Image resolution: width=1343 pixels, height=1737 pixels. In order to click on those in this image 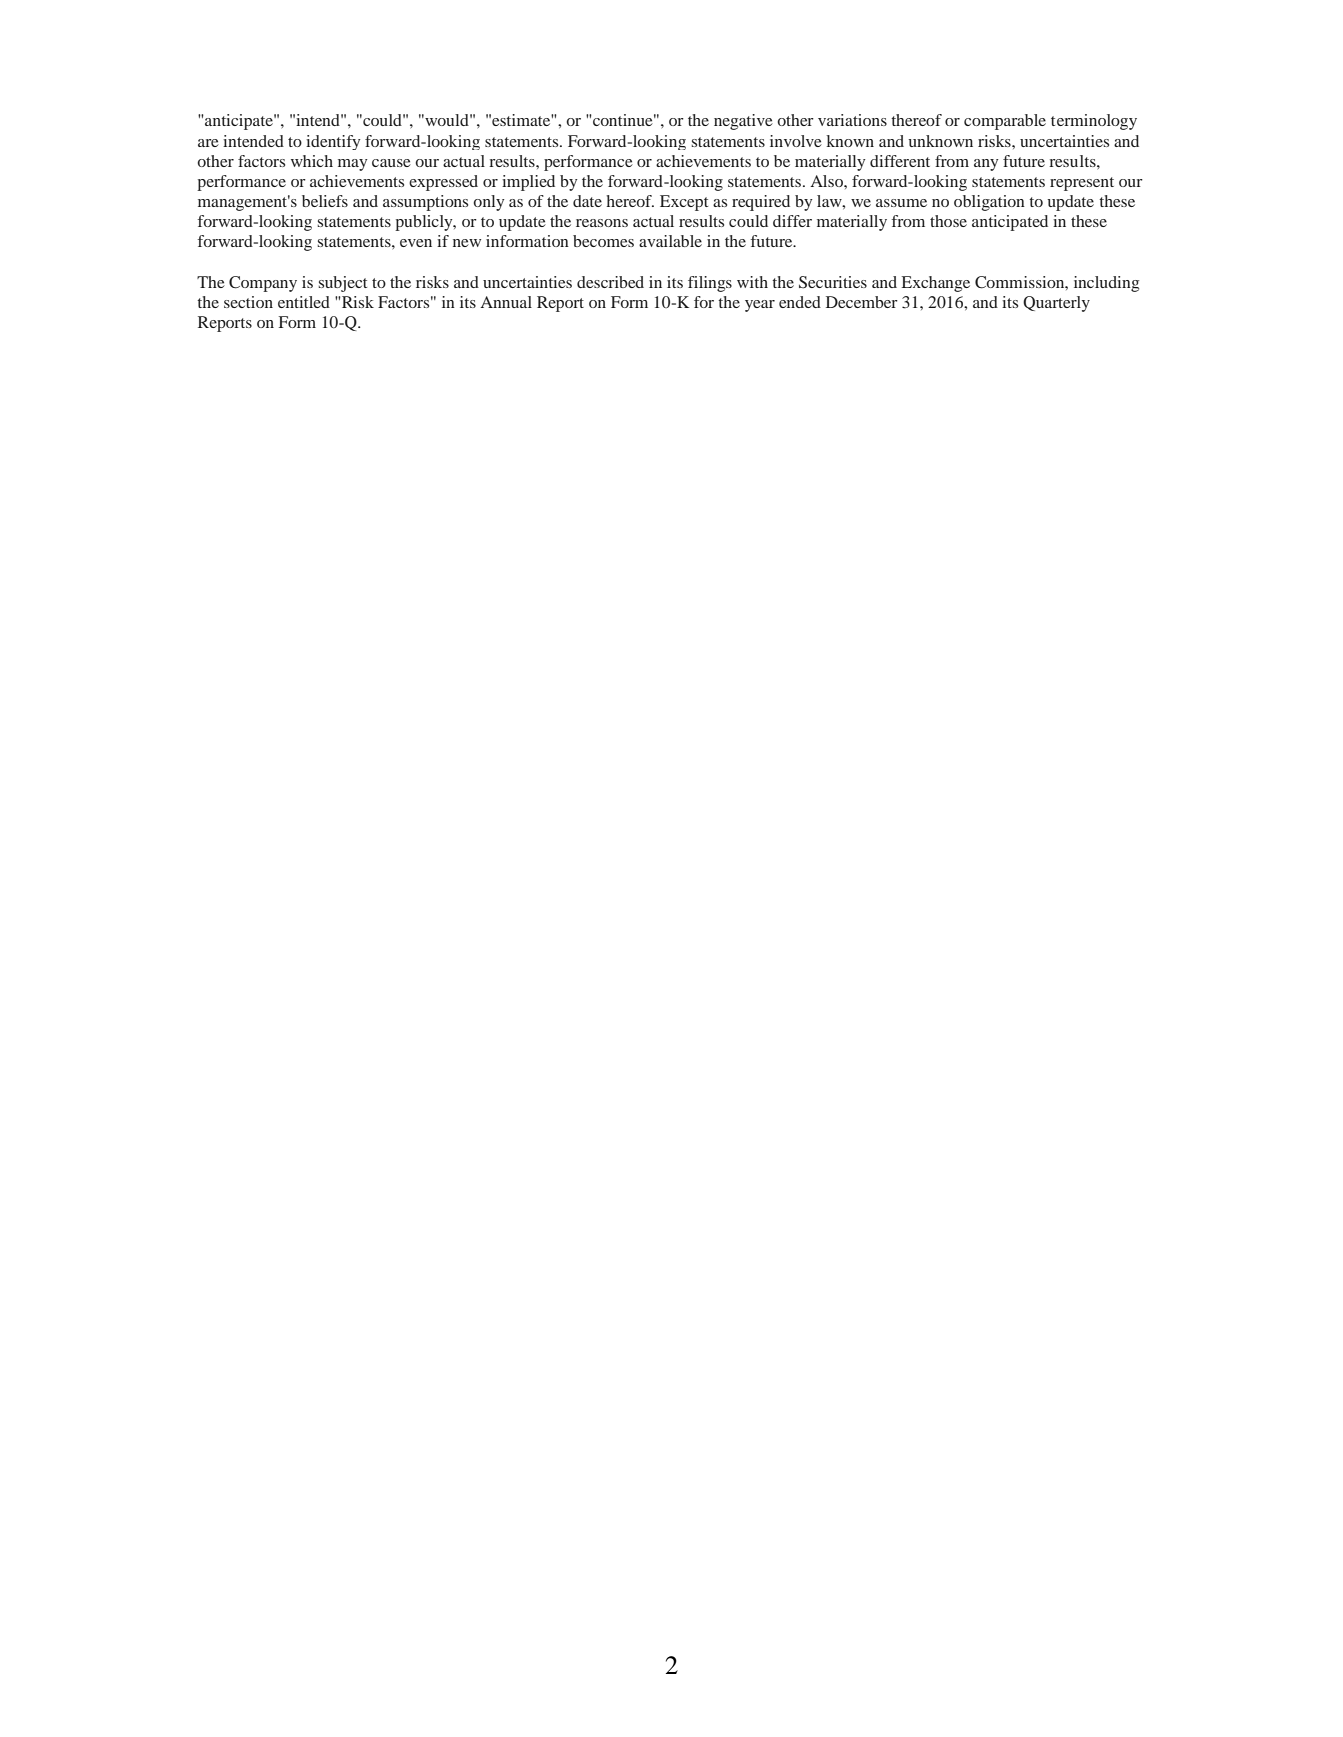, I will do `click(948, 221)`.
